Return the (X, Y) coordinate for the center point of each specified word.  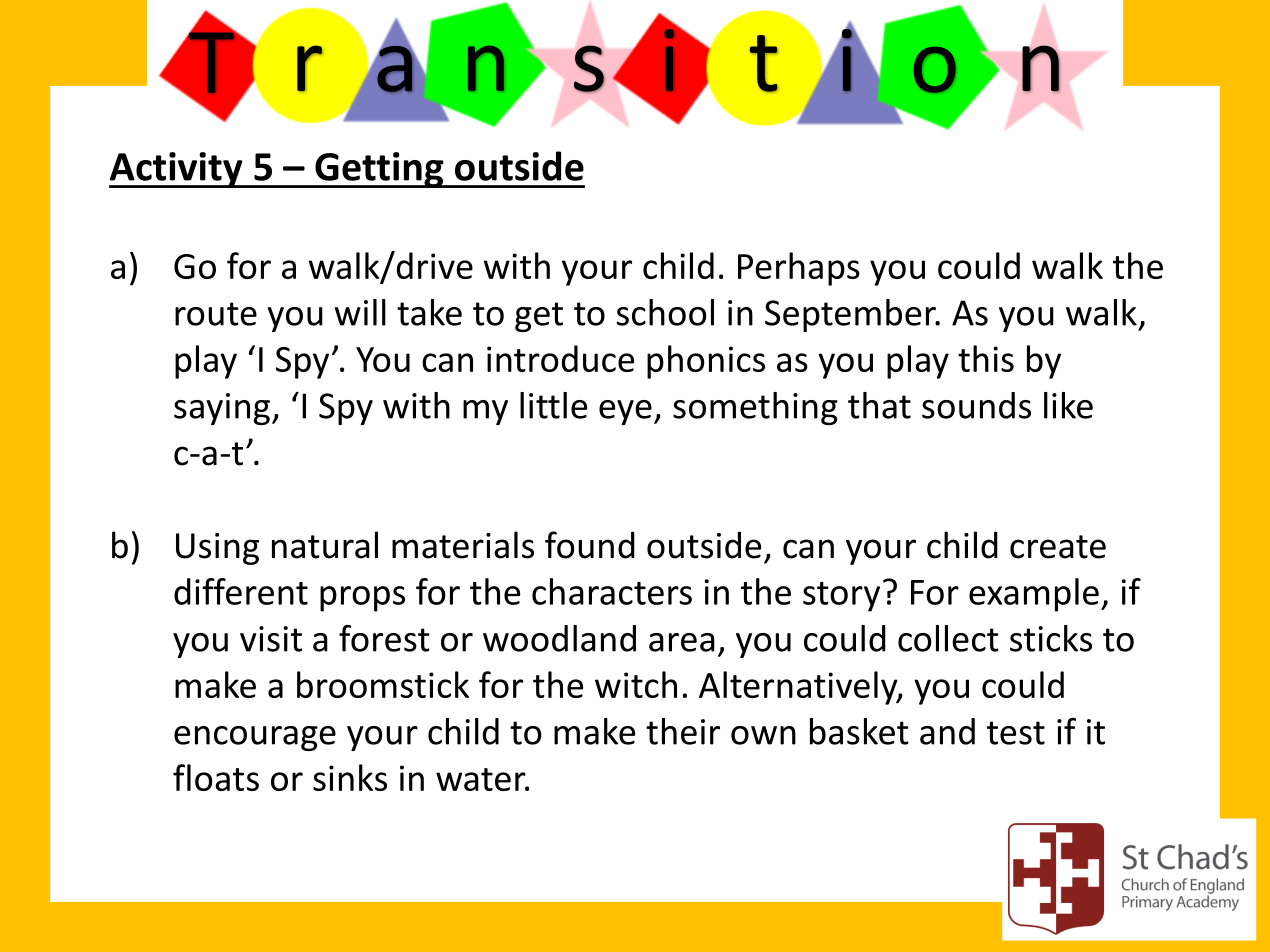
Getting (379, 170)
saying (222, 409)
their (683, 731)
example (1034, 595)
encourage (255, 738)
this (986, 358)
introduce (560, 358)
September (851, 315)
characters (612, 591)
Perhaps (799, 269)
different (241, 591)
